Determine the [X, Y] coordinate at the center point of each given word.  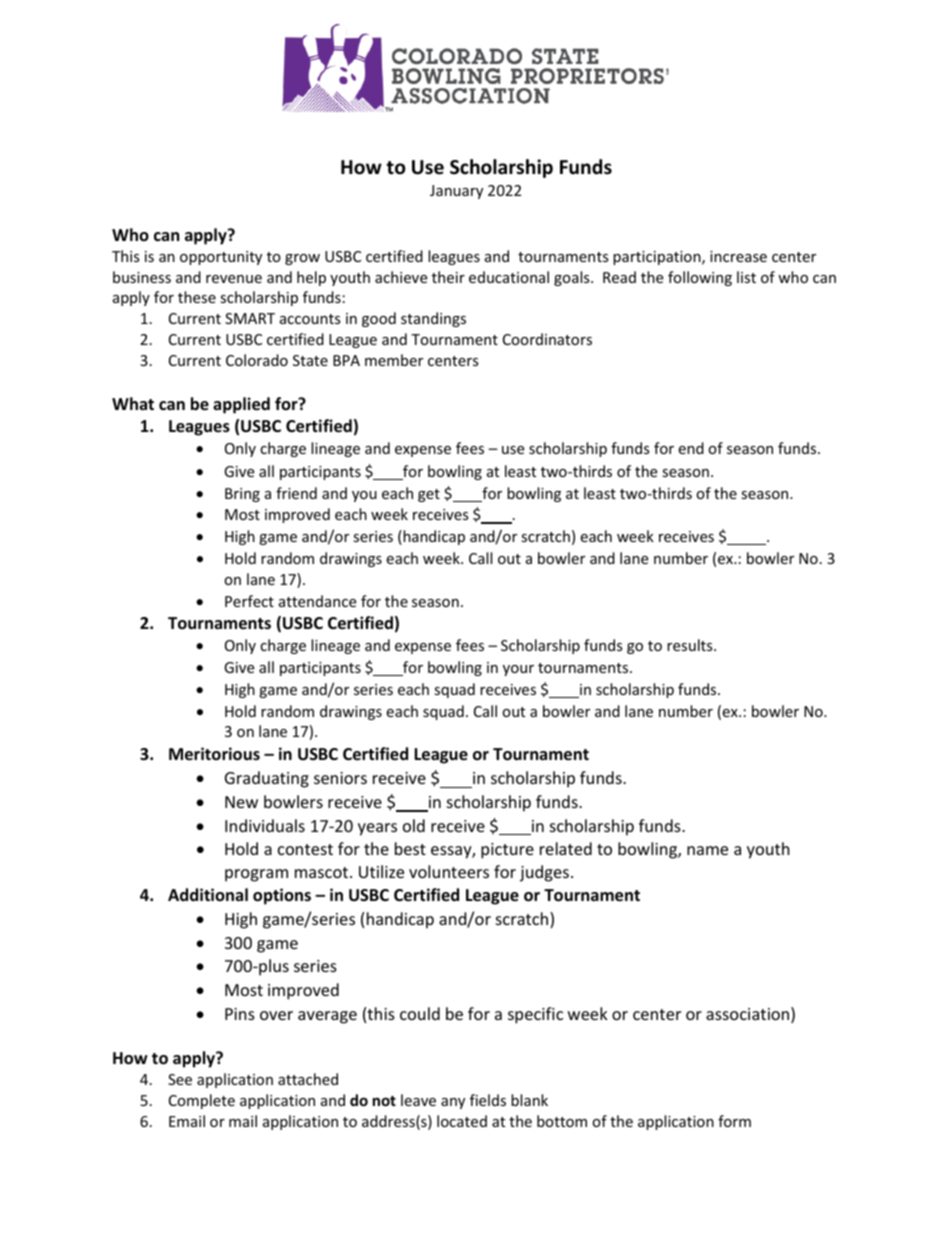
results [691, 645]
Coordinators [547, 339]
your [518, 670]
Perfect [249, 601]
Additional [208, 894]
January [456, 192]
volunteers [449, 871]
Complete [202, 1101]
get [429, 495]
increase [738, 256]
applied [241, 405]
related [566, 848]
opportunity [221, 258]
